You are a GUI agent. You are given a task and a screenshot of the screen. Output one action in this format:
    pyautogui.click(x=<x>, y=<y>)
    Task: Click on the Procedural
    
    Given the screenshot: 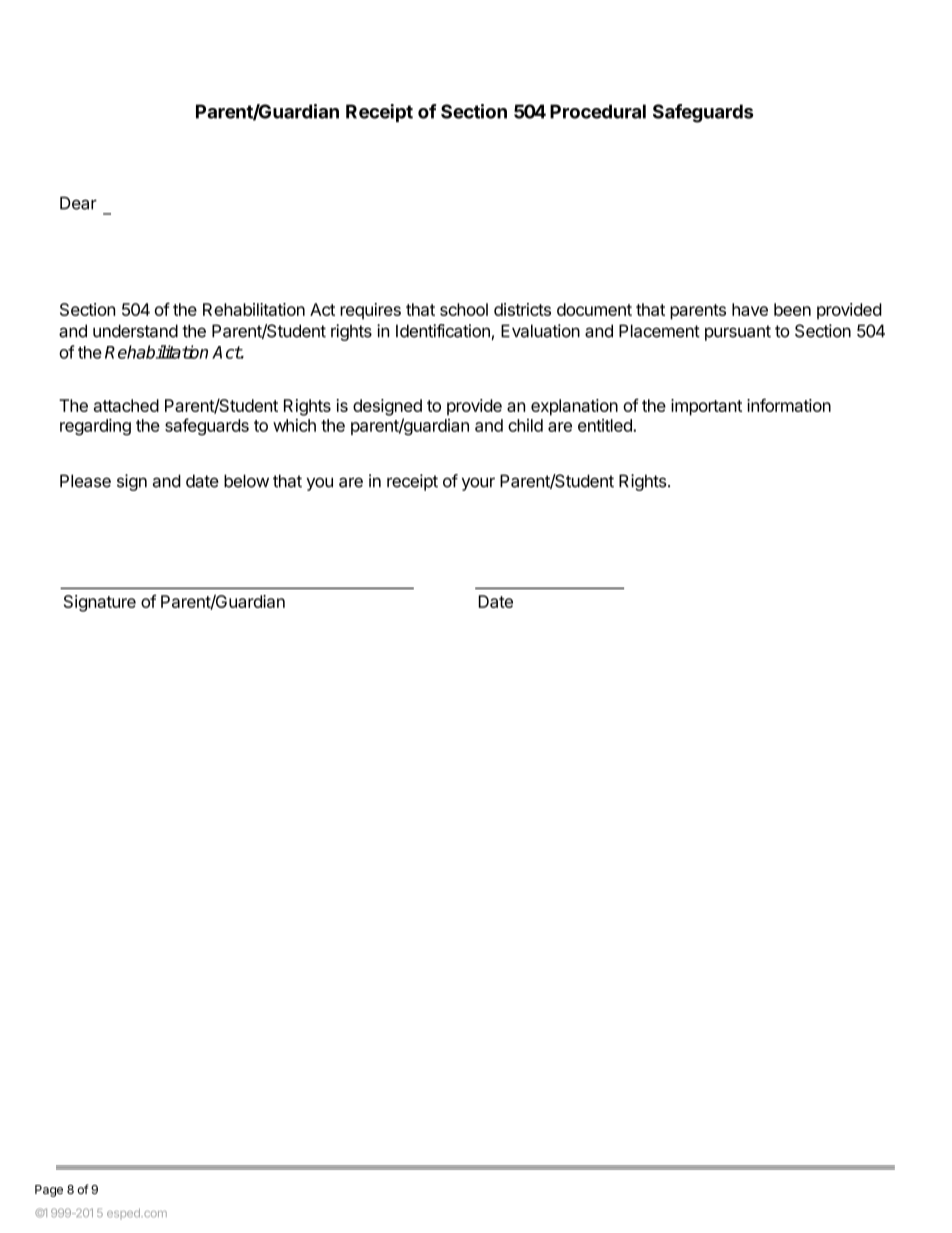 What is the action you would take?
    pyautogui.click(x=598, y=111)
